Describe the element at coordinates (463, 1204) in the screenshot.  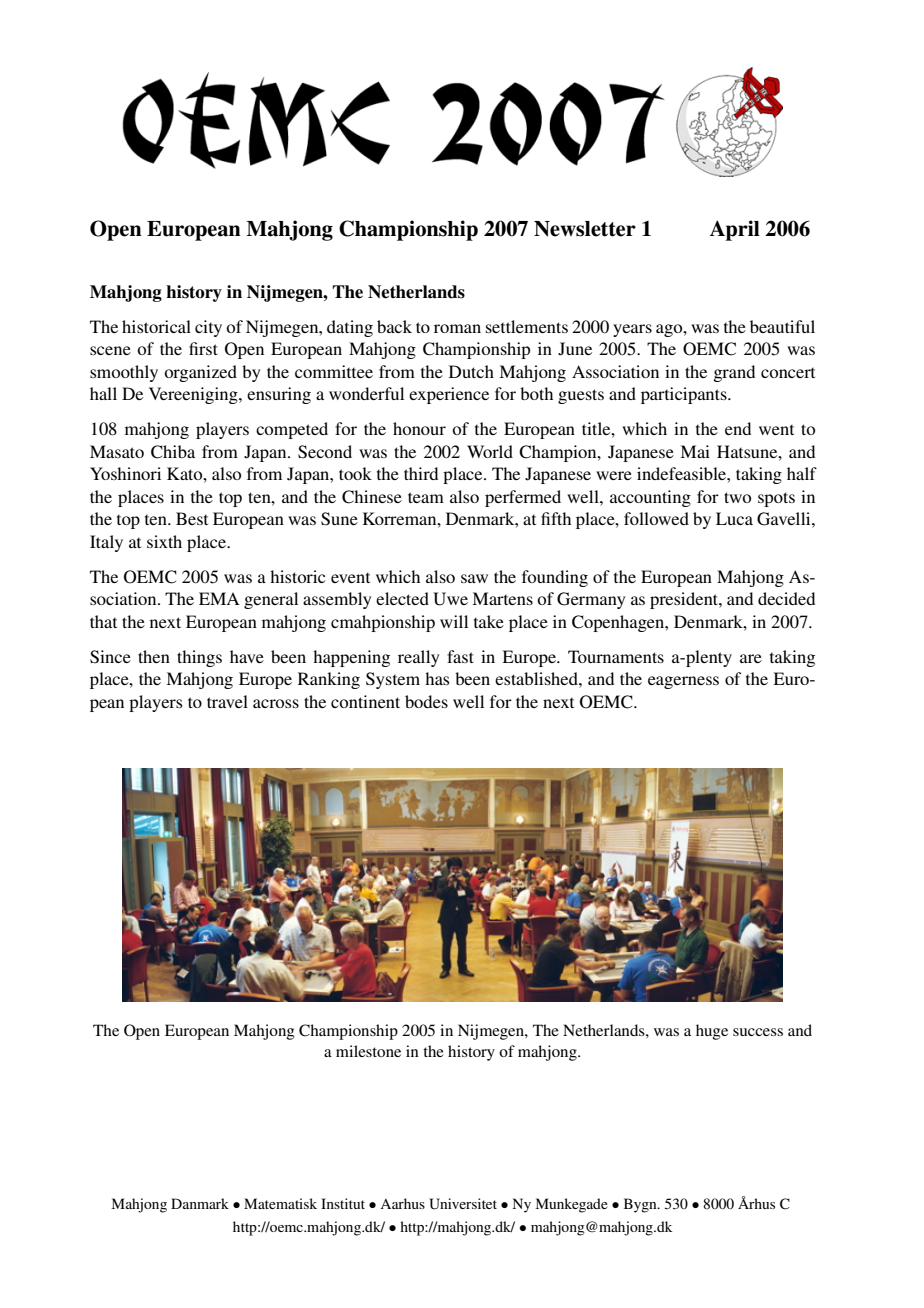
I see `Universitet` at that location.
